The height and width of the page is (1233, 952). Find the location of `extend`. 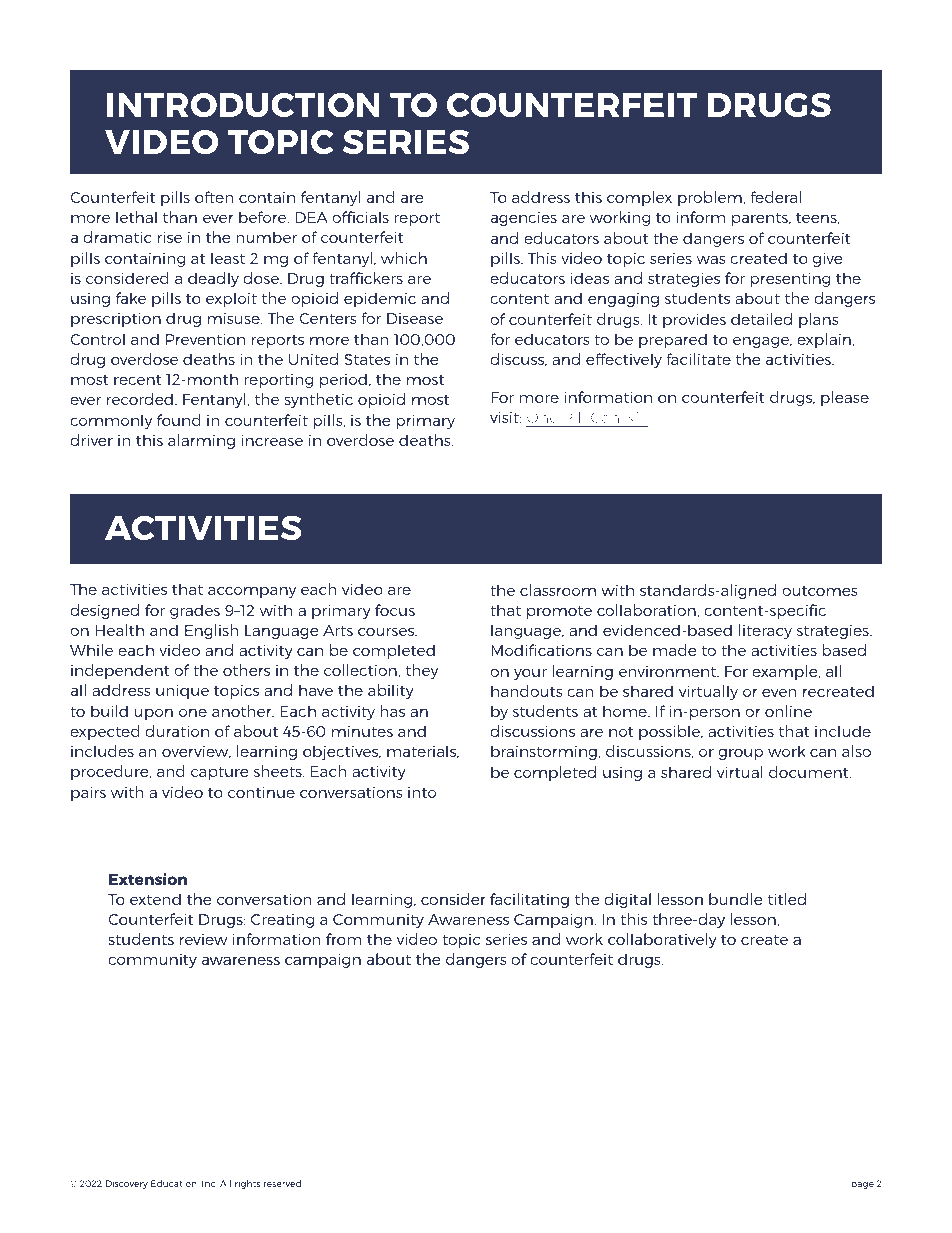

extend is located at coordinates (155, 899).
